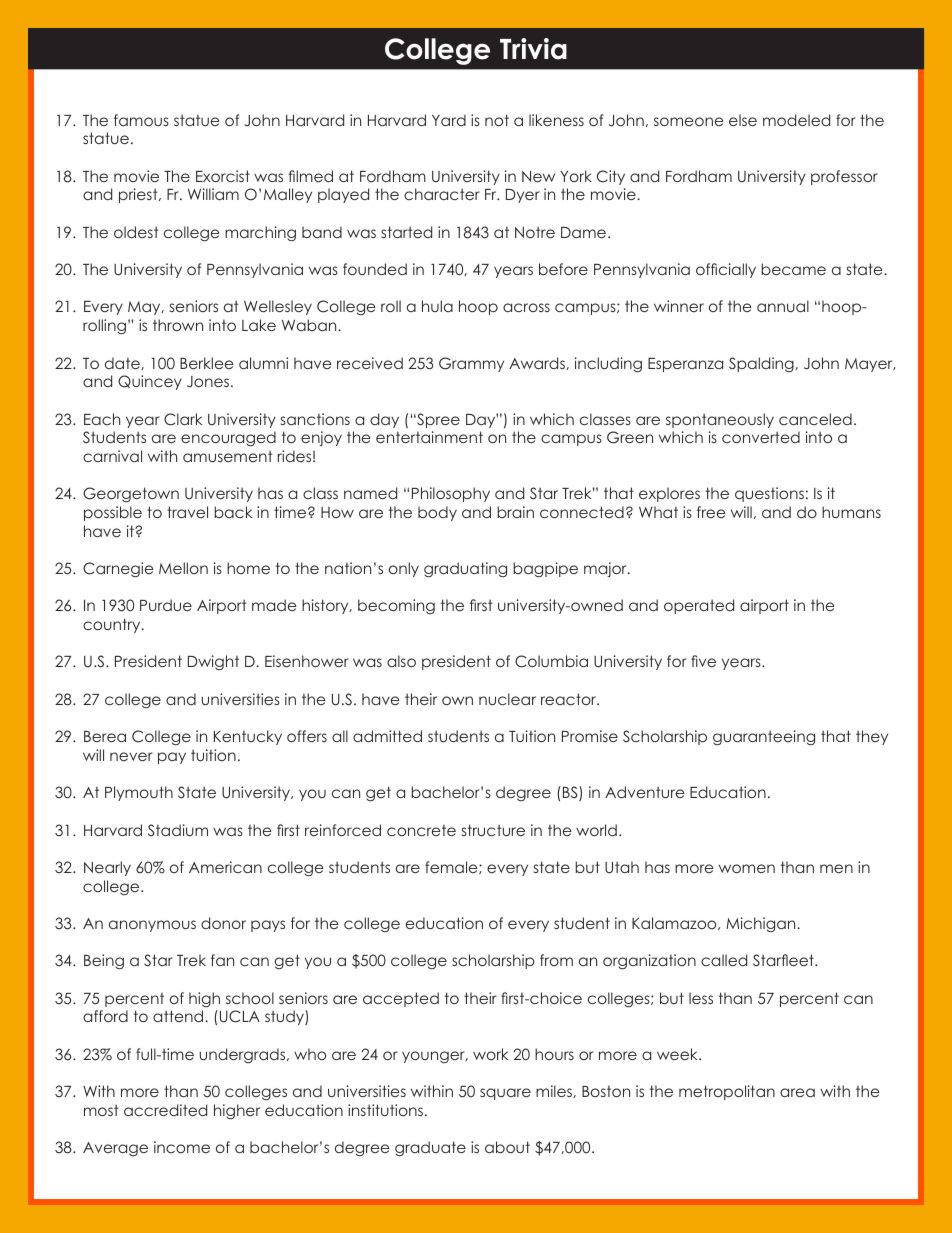  Describe the element at coordinates (465, 569) in the document. I see `graduating` at that location.
